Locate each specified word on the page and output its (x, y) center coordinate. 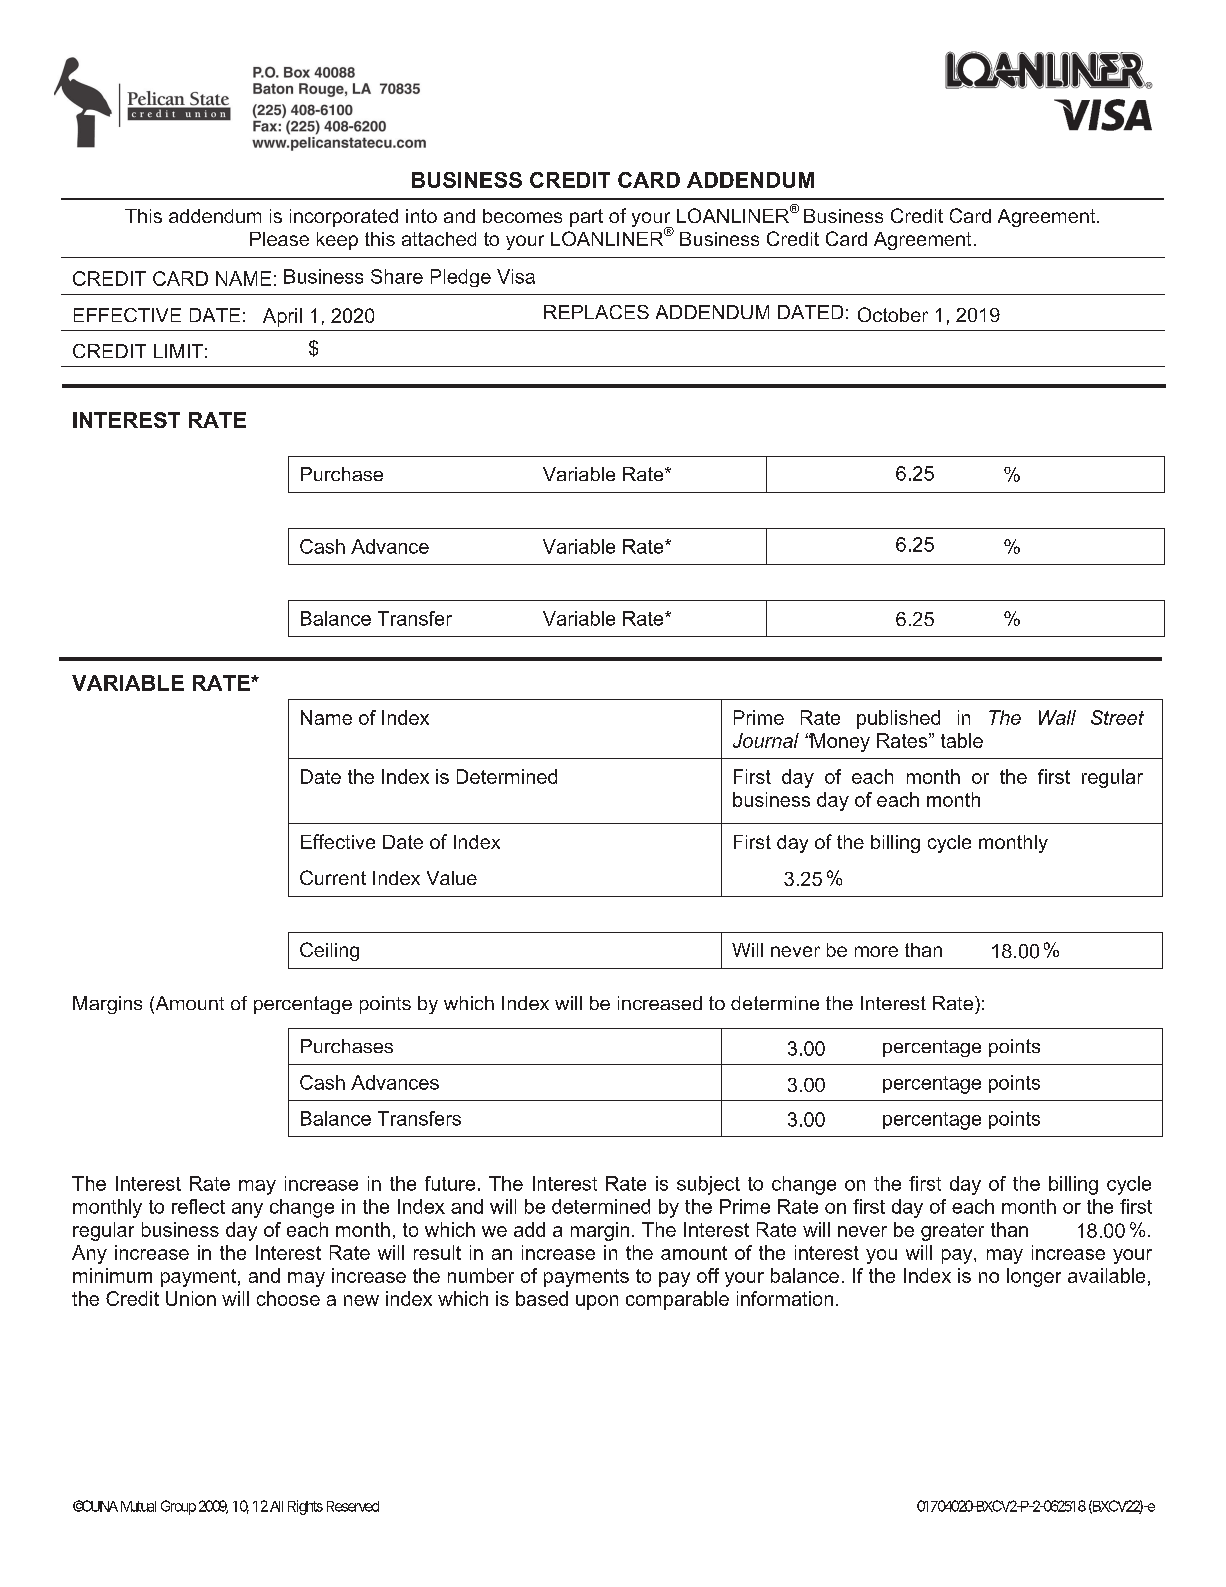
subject (708, 1185)
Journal (766, 740)
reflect (198, 1206)
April (282, 317)
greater (952, 1232)
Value (452, 878)
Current (333, 877)
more (876, 951)
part (586, 218)
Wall (1057, 717)
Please (279, 239)
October (893, 314)
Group (178, 1507)
